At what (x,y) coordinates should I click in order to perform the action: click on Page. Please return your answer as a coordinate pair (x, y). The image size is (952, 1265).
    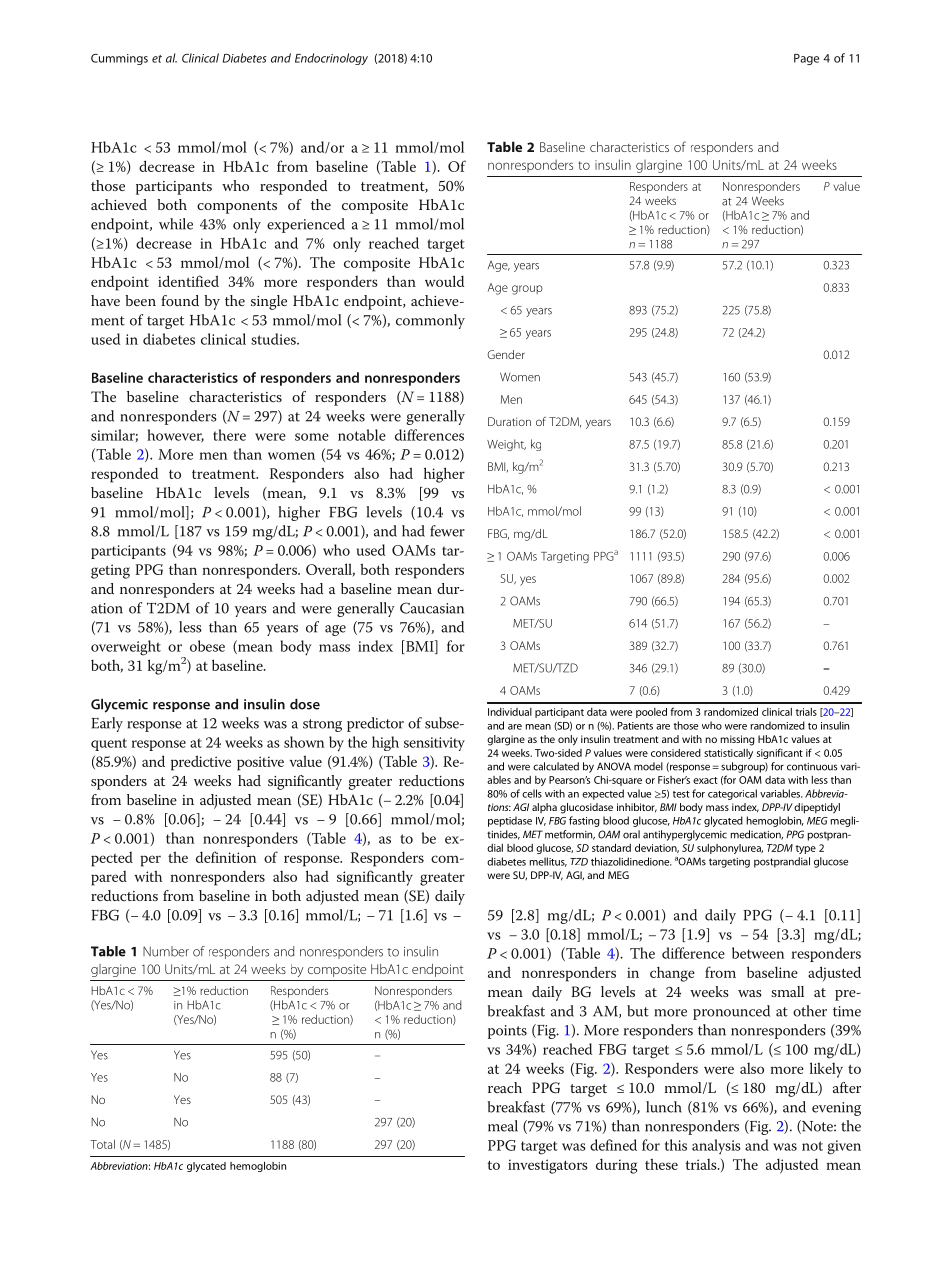
    Looking at the image, I should click on (806, 59).
